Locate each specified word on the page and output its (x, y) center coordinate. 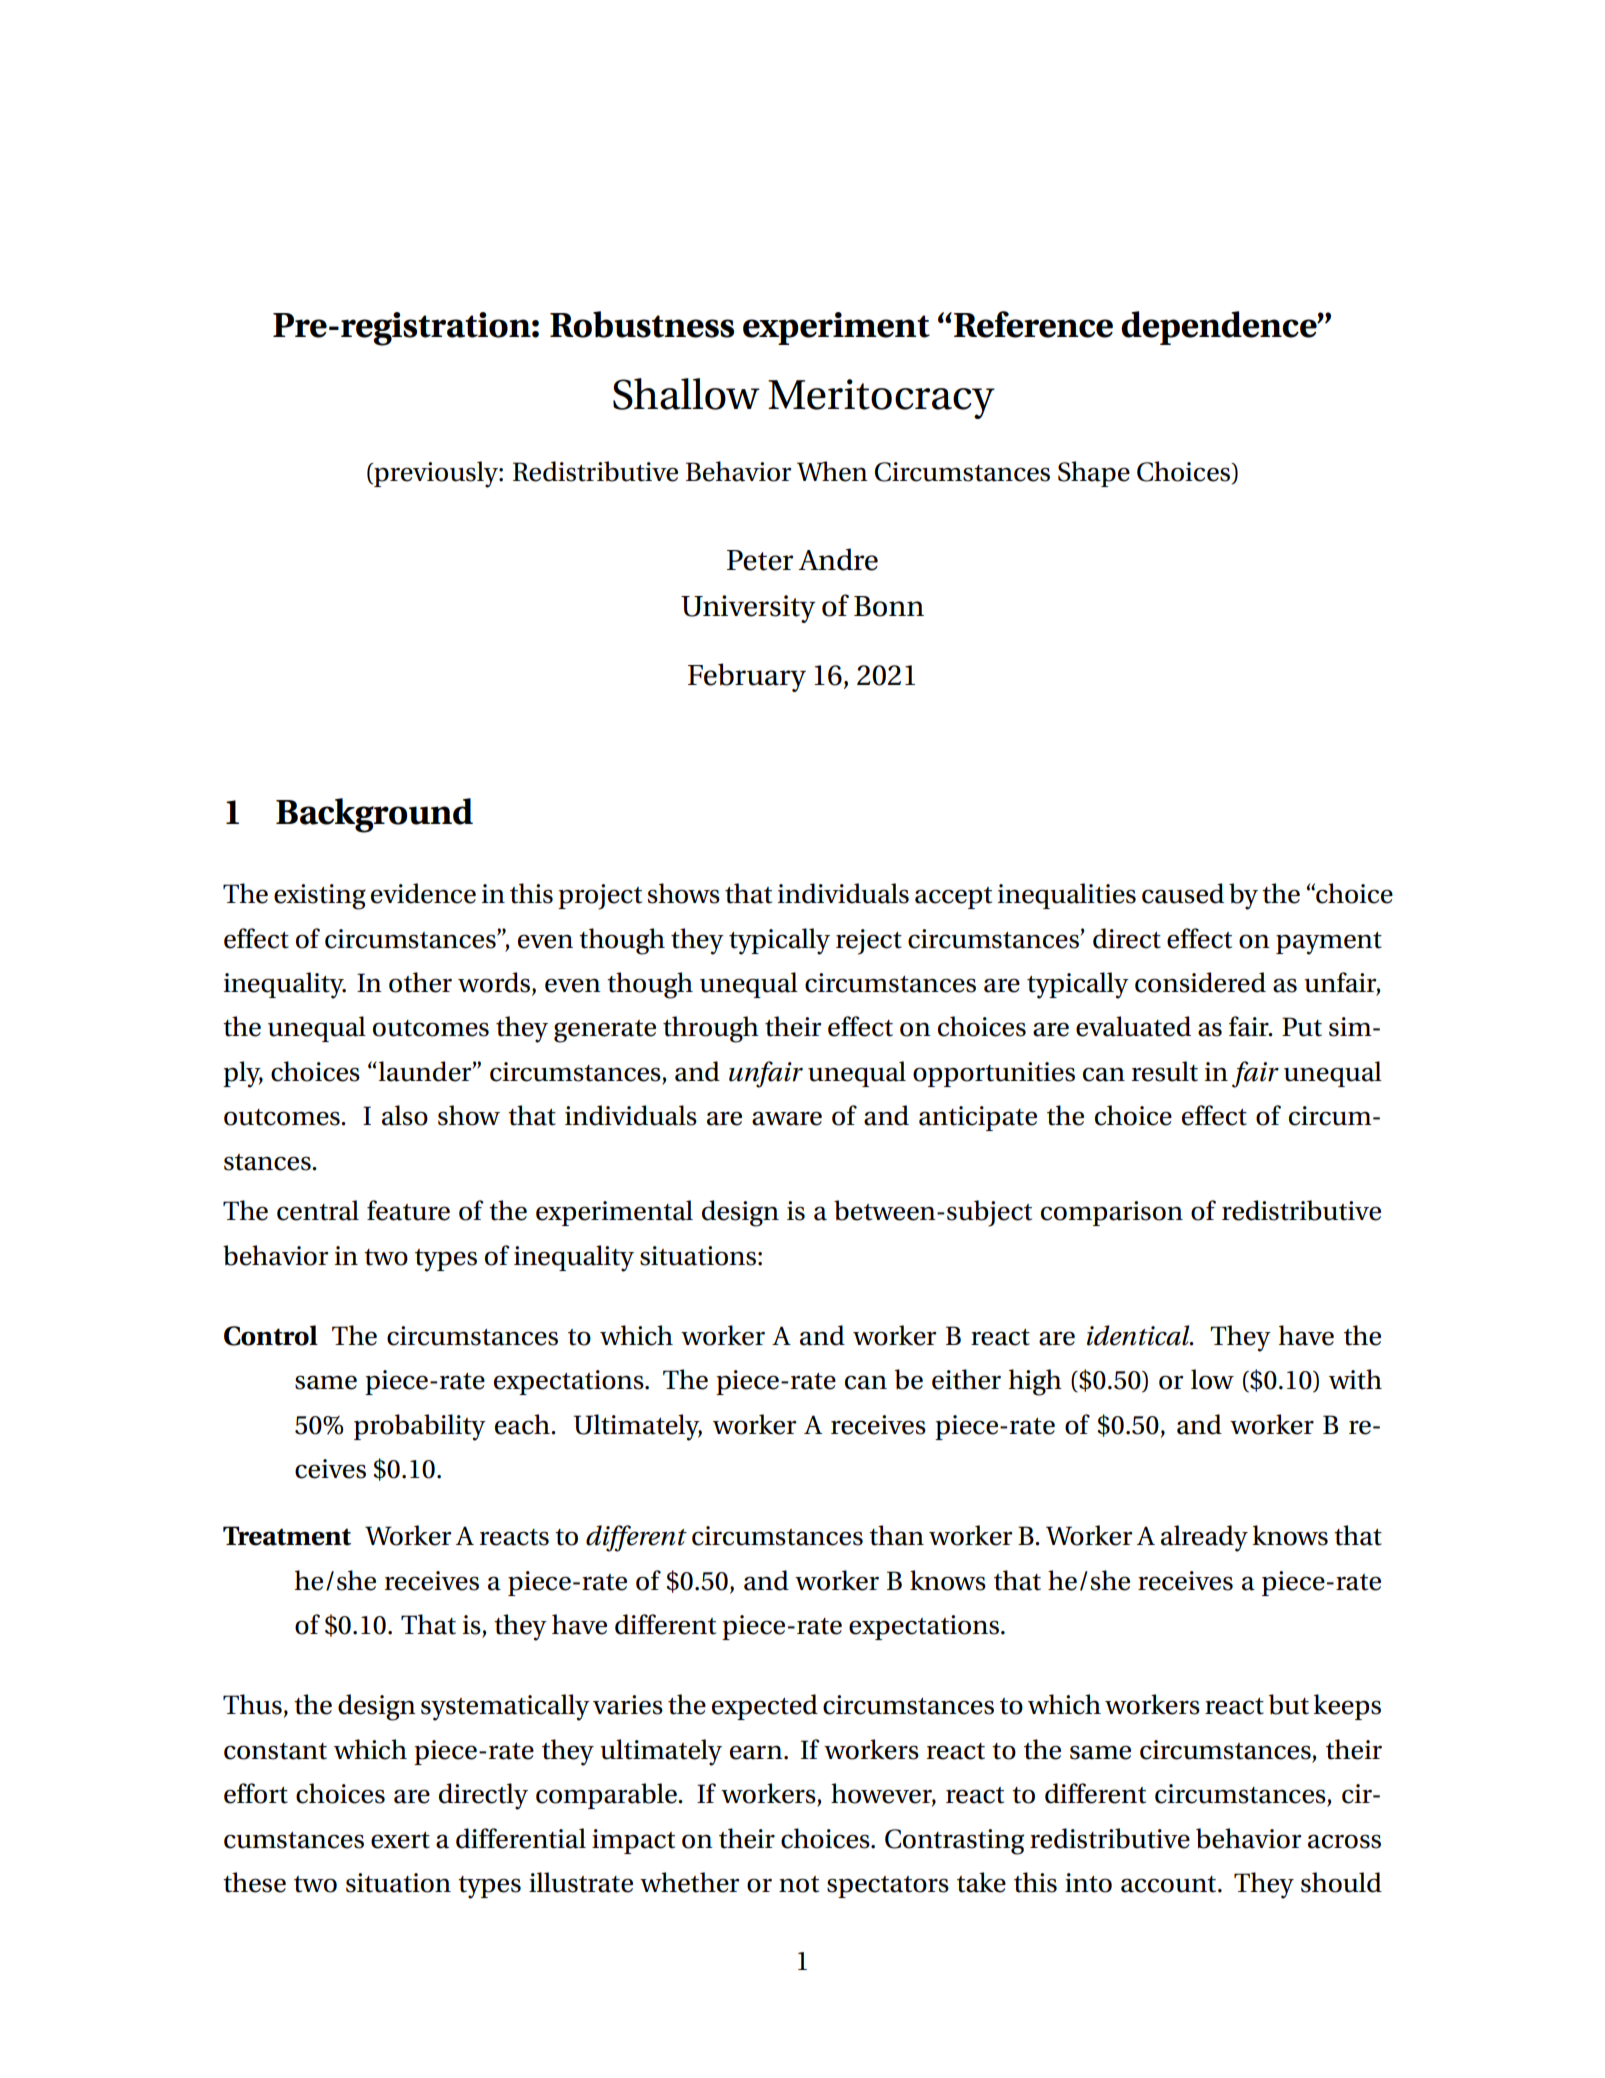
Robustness (642, 324)
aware (787, 1118)
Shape (1094, 474)
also (405, 1115)
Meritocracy (881, 399)
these (254, 1882)
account (1170, 1884)
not (799, 1884)
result (1164, 1071)
